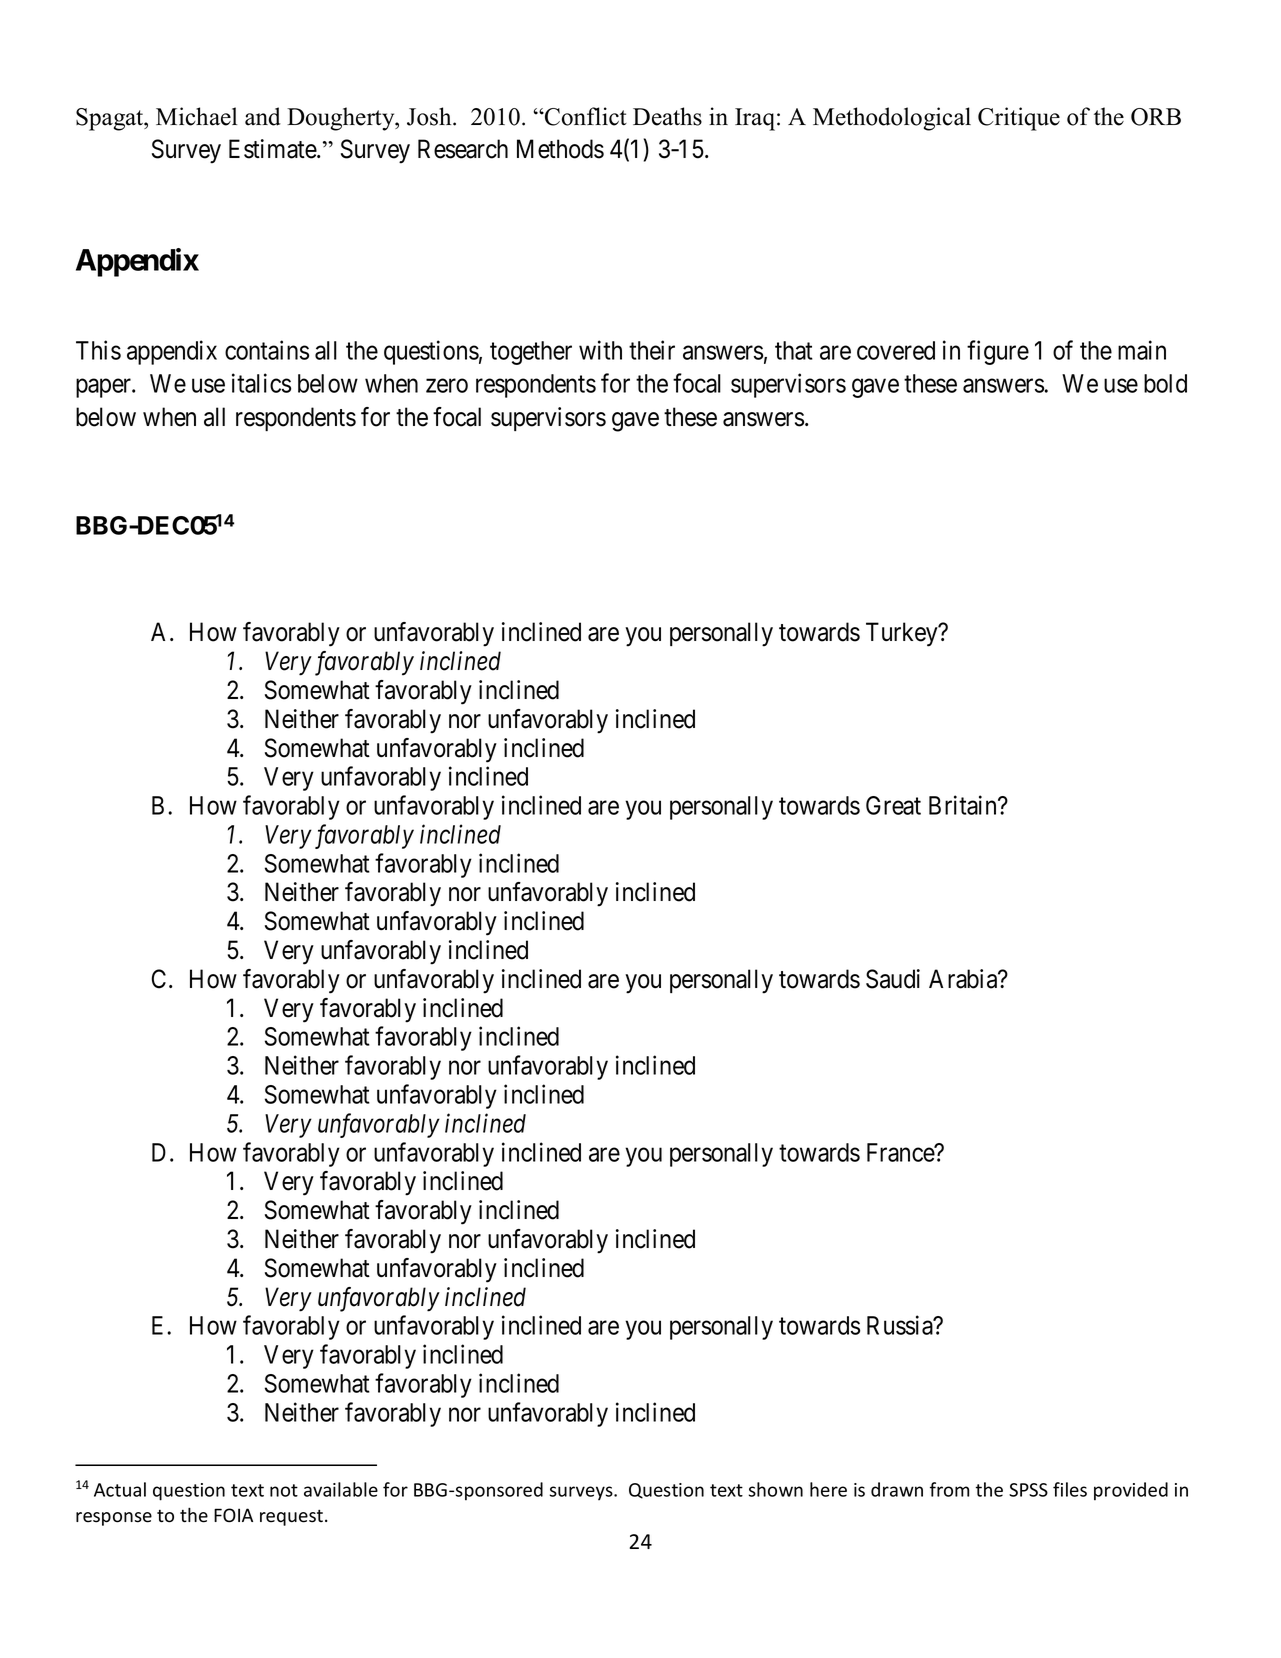 This image has height=1658, width=1281. Describe the element at coordinates (893, 805) in the image. I see `Great` at that location.
